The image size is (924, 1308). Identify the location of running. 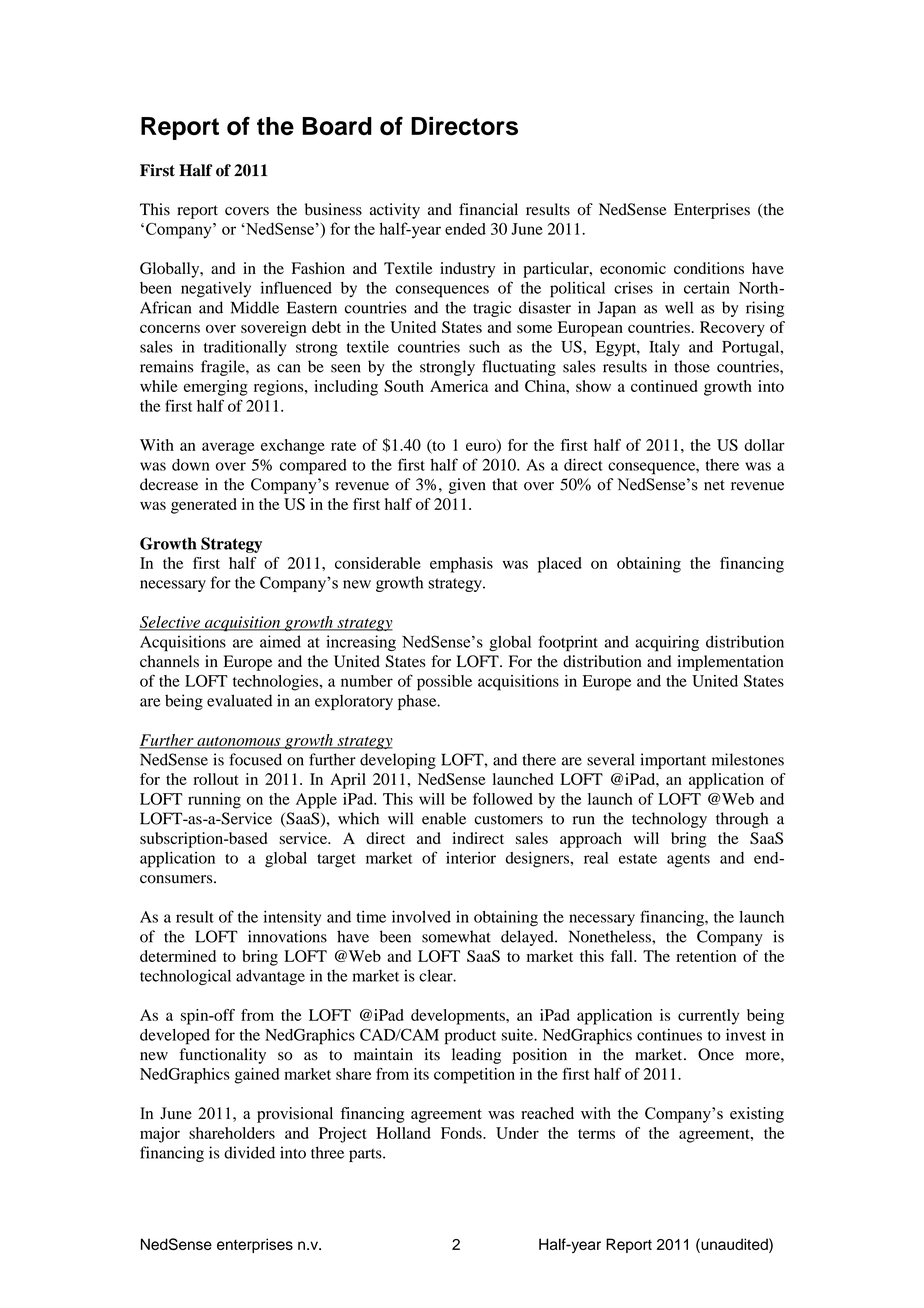
(214, 801).
